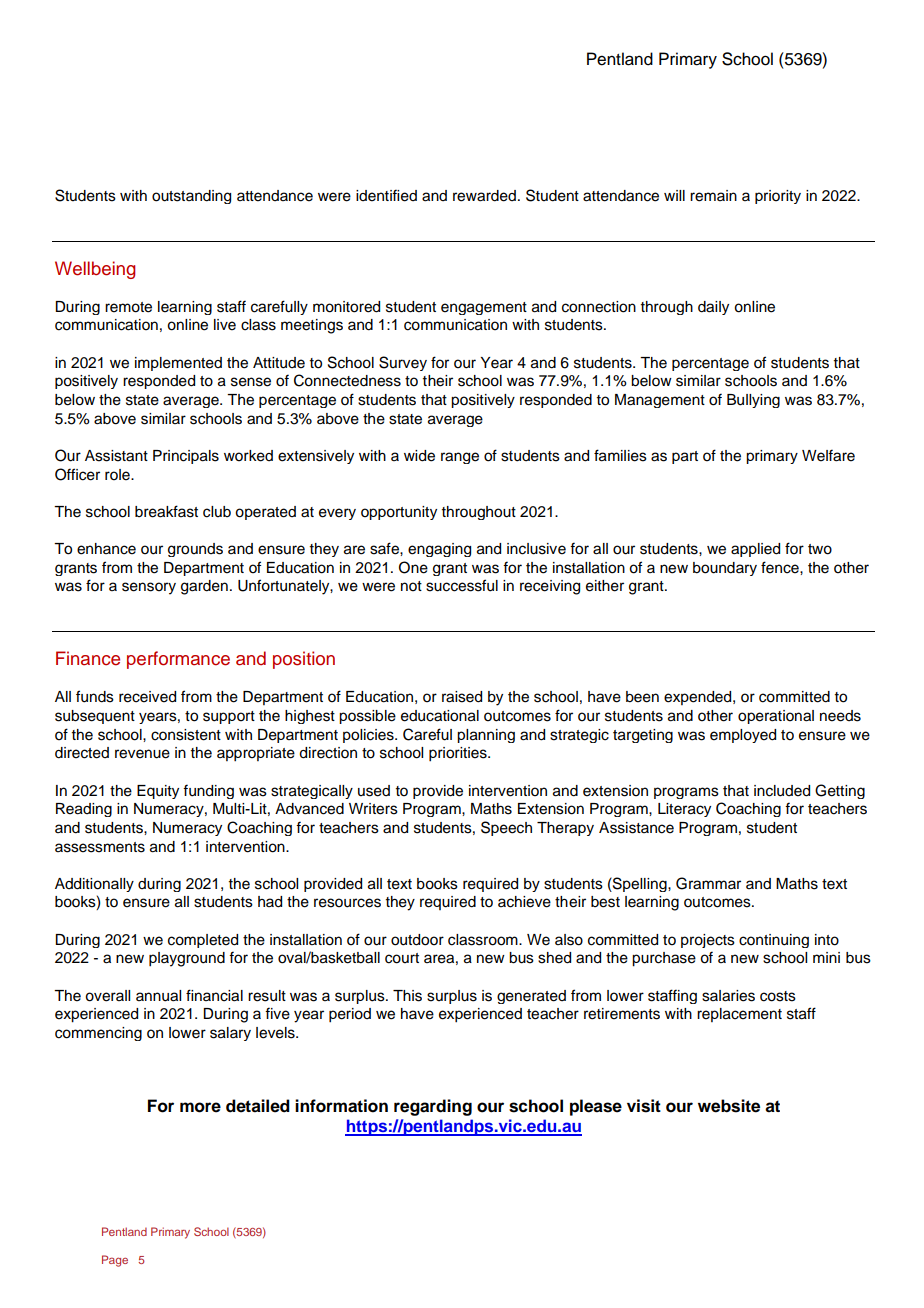 This document has width=924, height=1308. I want to click on rewarded, so click(484, 196).
